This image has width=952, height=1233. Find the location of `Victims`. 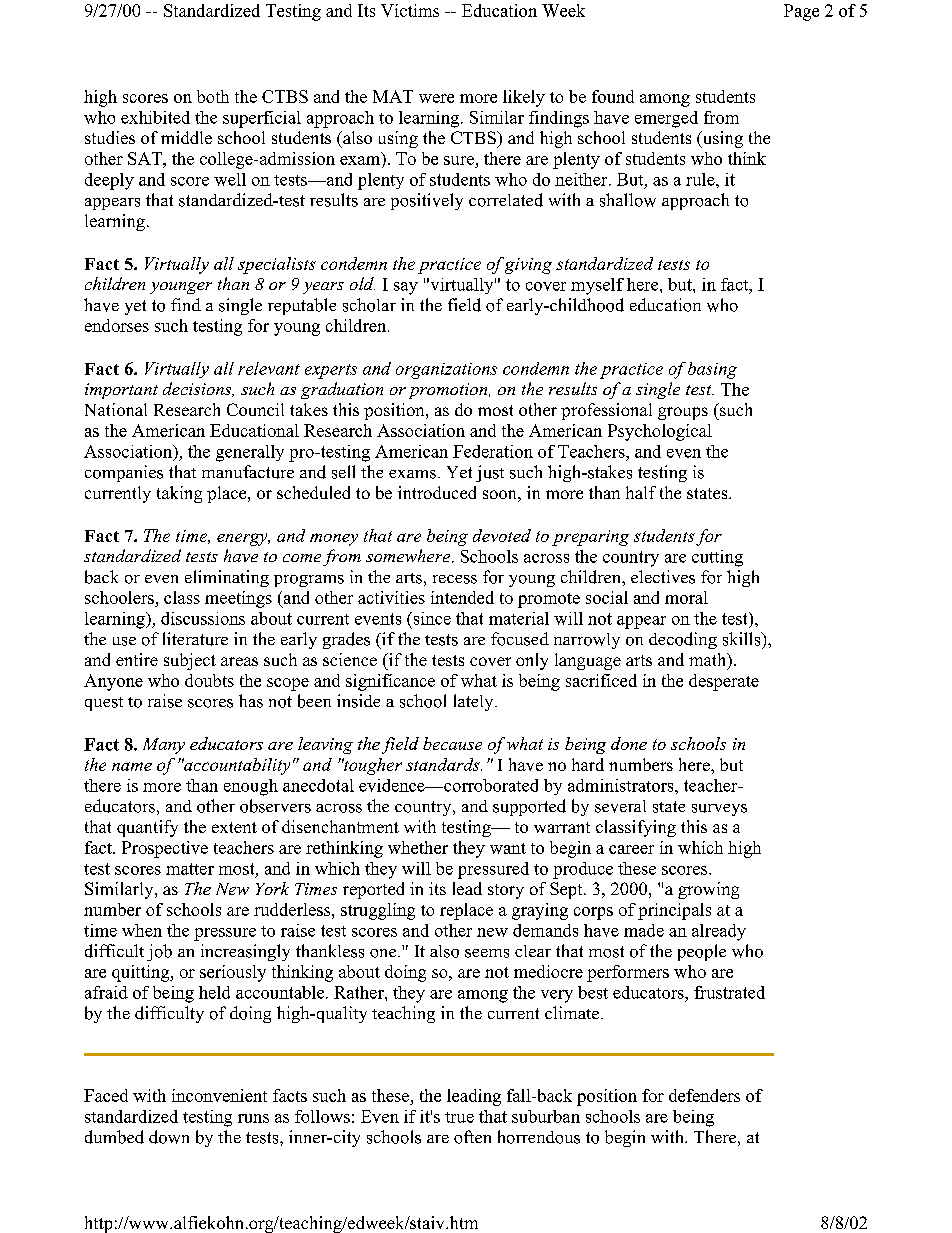

Victims is located at coordinates (410, 10).
